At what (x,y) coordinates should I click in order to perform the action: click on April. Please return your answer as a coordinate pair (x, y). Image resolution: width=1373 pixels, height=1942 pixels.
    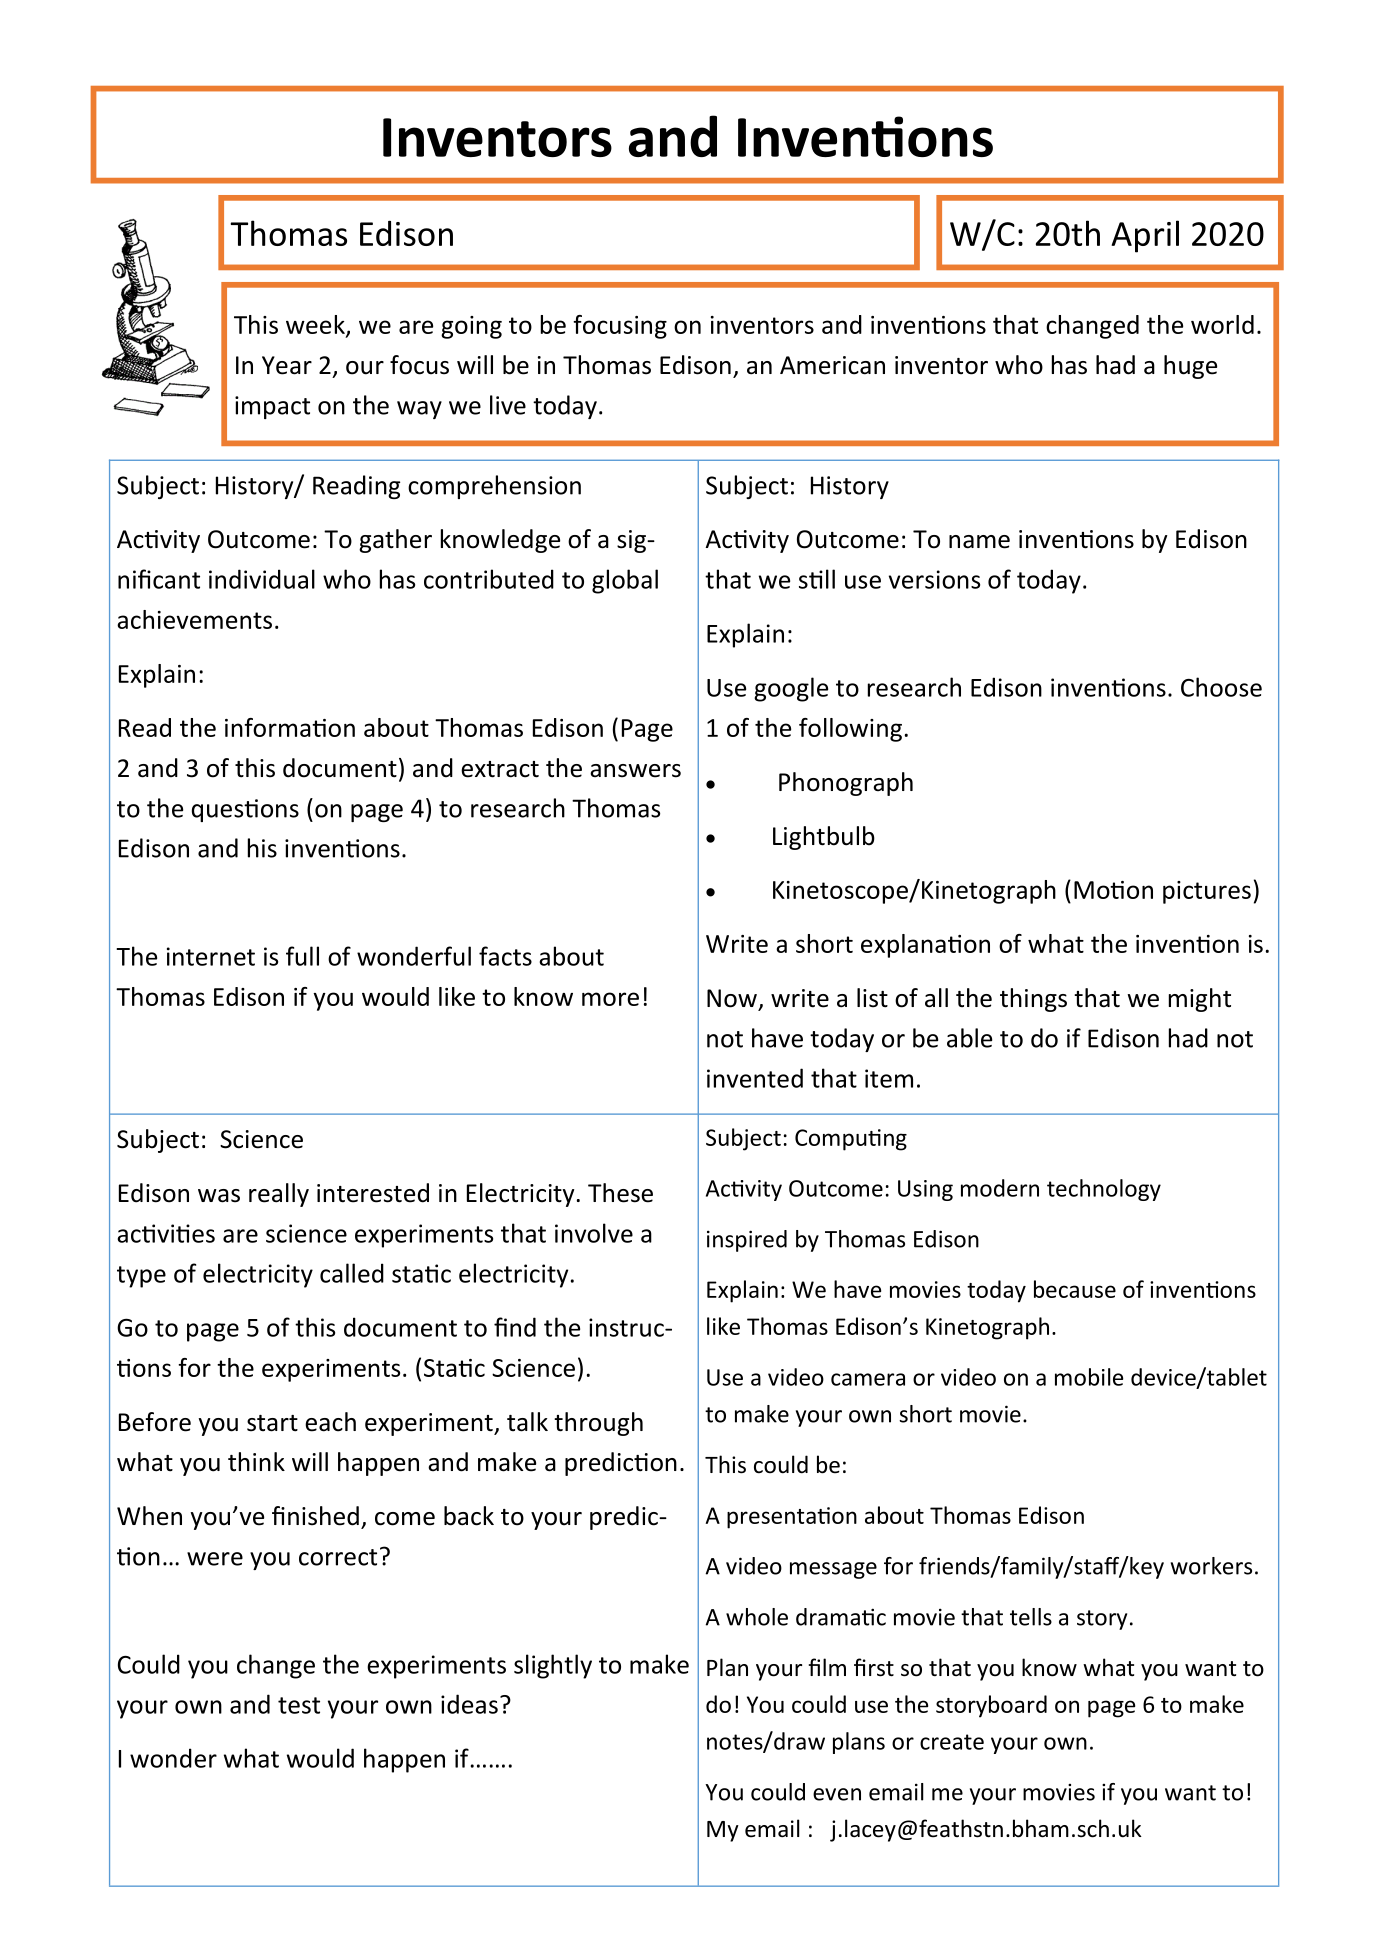
    Looking at the image, I should click on (1145, 236).
